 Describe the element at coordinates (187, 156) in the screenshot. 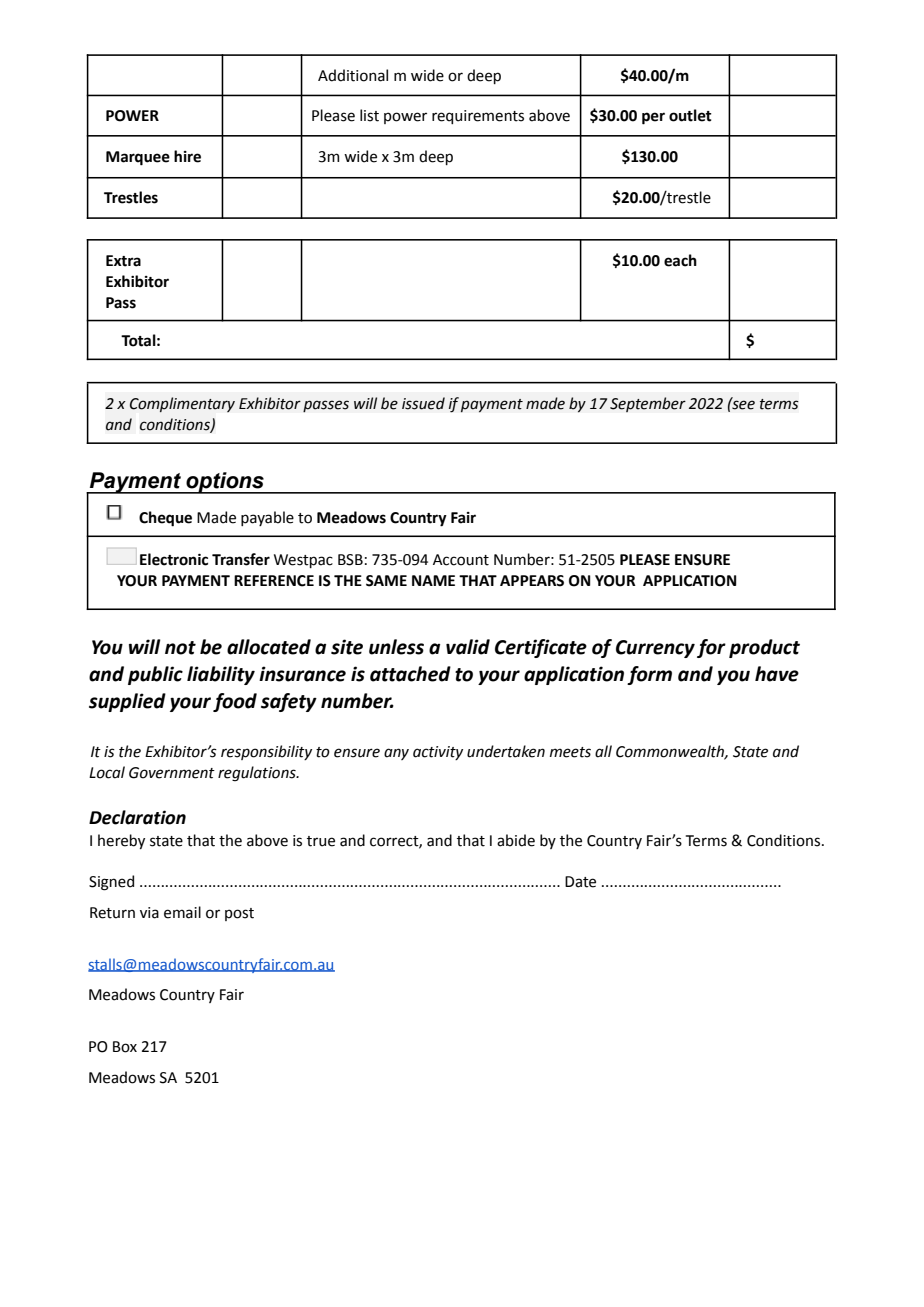

I see `hire` at that location.
